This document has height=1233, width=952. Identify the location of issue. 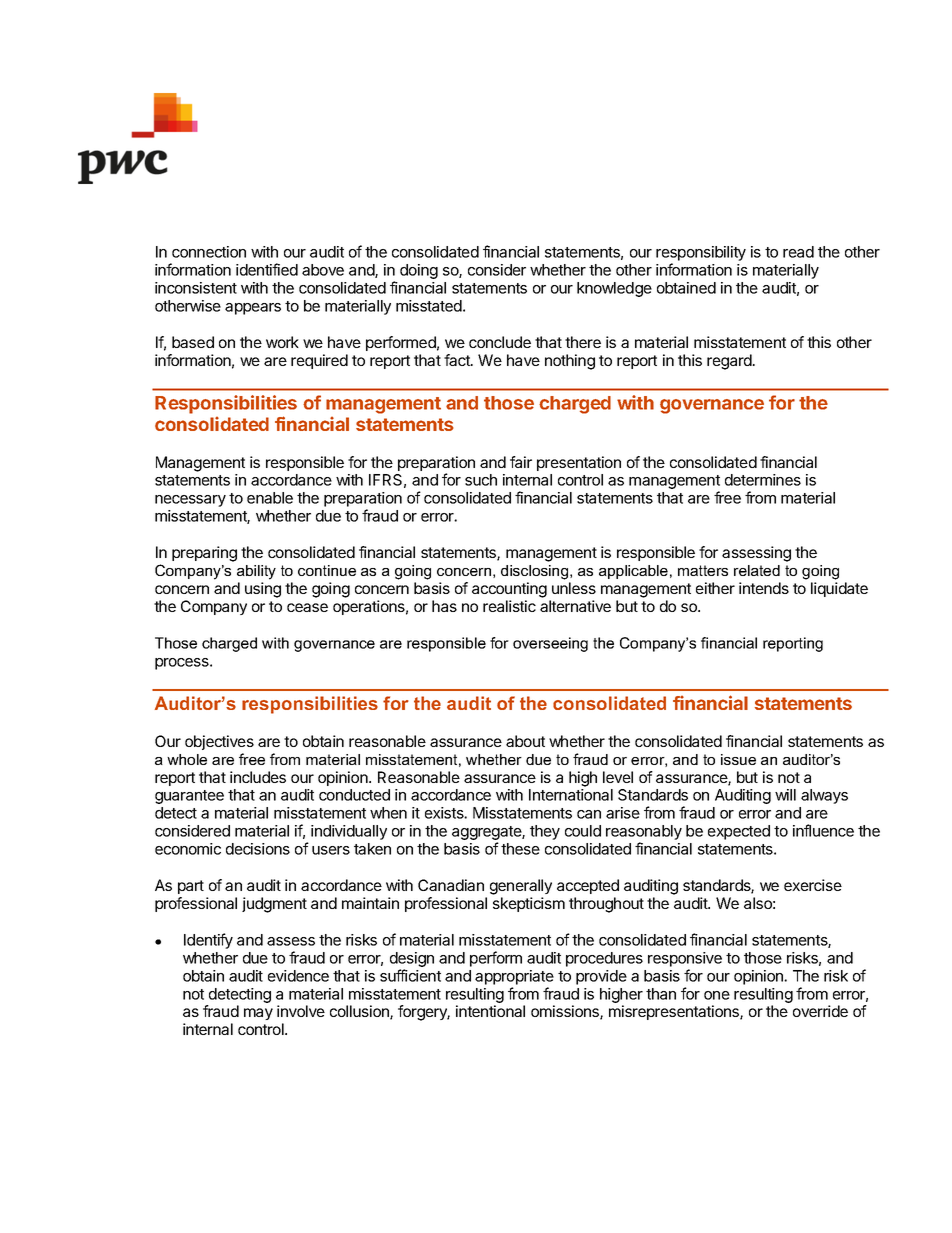
(738, 759).
